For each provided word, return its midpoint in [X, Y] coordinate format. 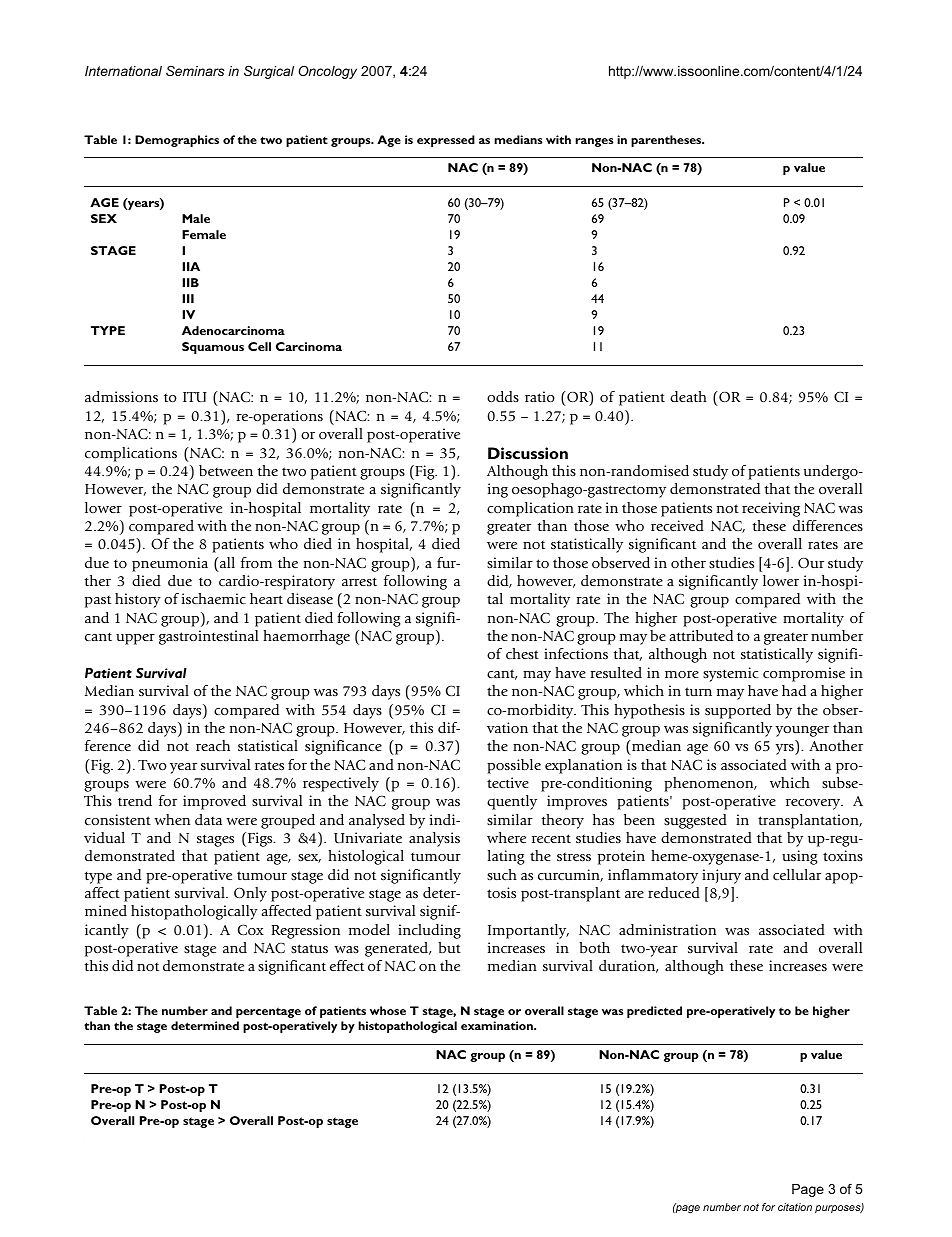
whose [388, 1010]
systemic [731, 674]
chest [522, 653]
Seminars [195, 71]
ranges [594, 142]
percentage [268, 1012]
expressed [446, 141]
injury [721, 876]
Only [250, 894]
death [688, 396]
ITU [194, 397]
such [502, 874]
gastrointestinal [208, 637]
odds [503, 396]
